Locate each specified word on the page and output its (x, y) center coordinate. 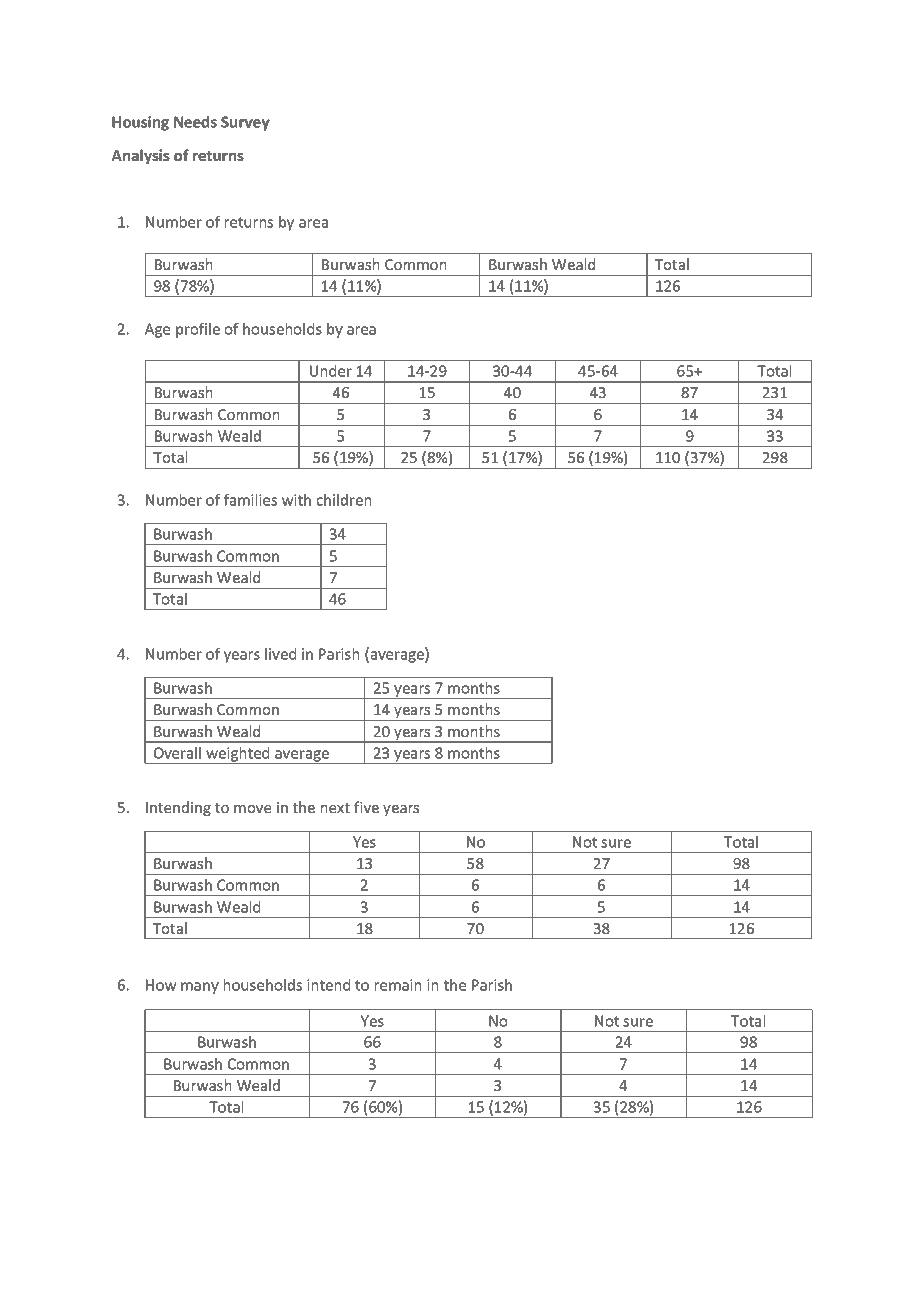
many (200, 988)
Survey (245, 123)
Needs (195, 122)
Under (331, 371)
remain (398, 985)
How (161, 985)
